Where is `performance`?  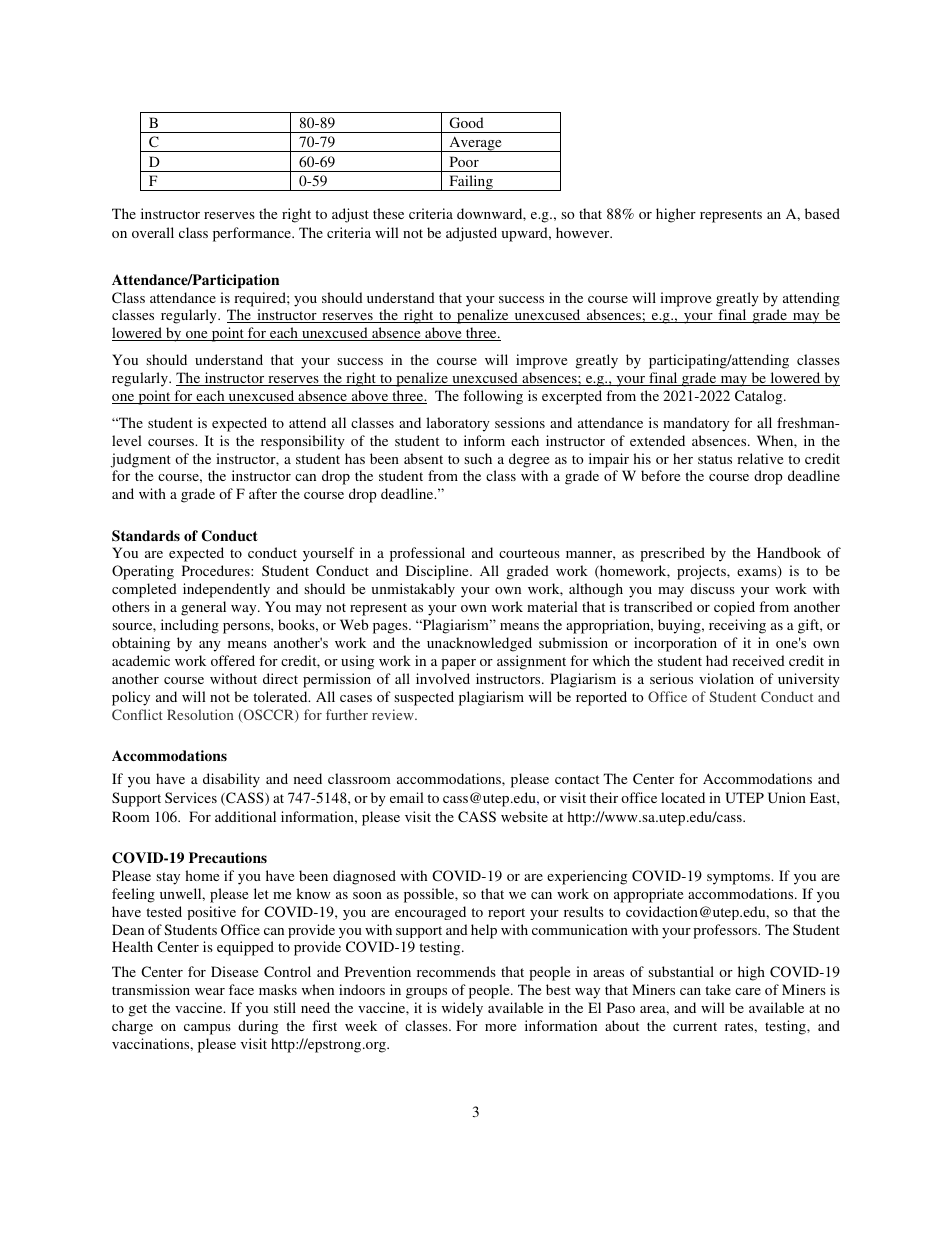 performance is located at coordinates (253, 234).
